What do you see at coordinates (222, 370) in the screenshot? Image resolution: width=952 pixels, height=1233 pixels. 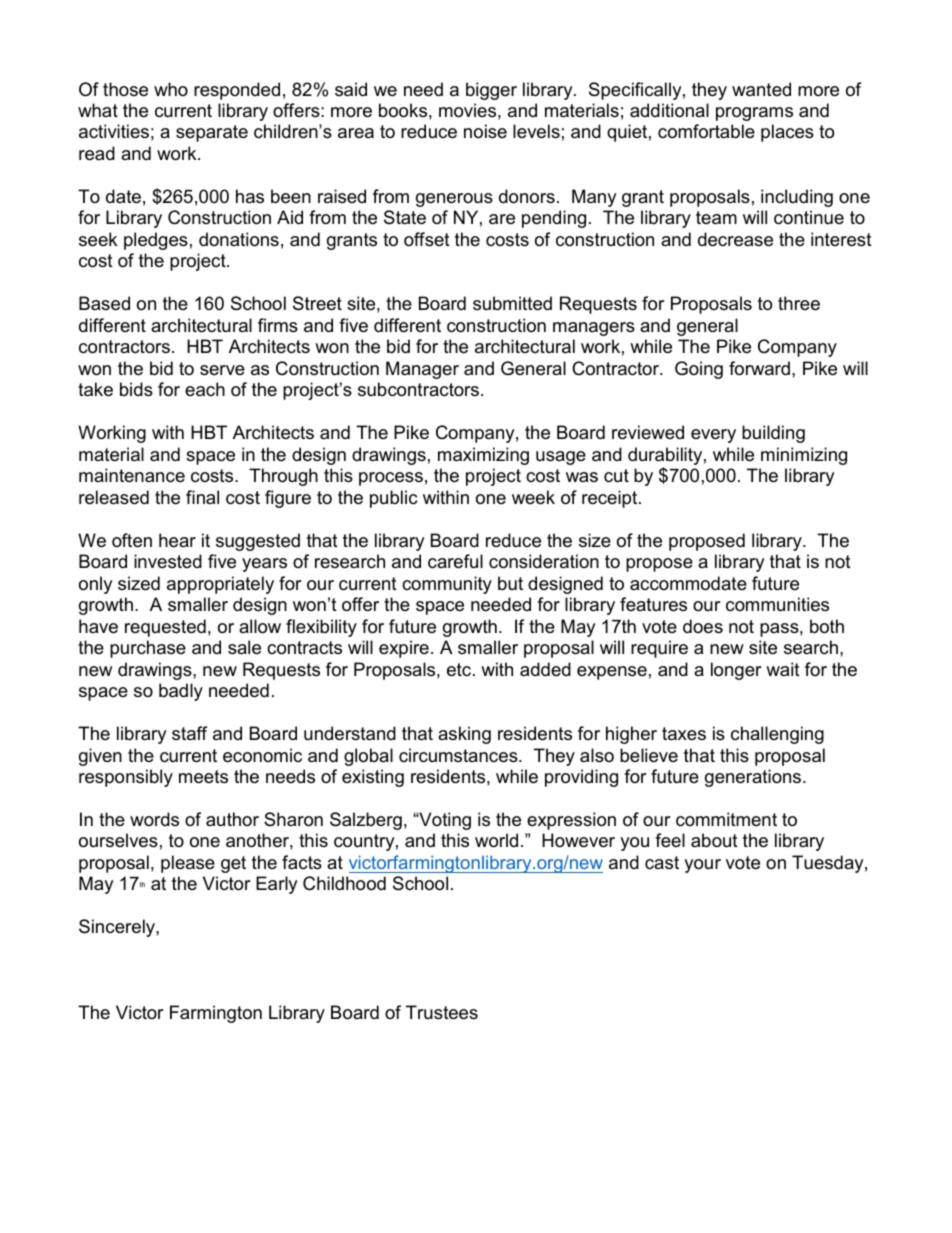 I see `serve` at bounding box center [222, 370].
